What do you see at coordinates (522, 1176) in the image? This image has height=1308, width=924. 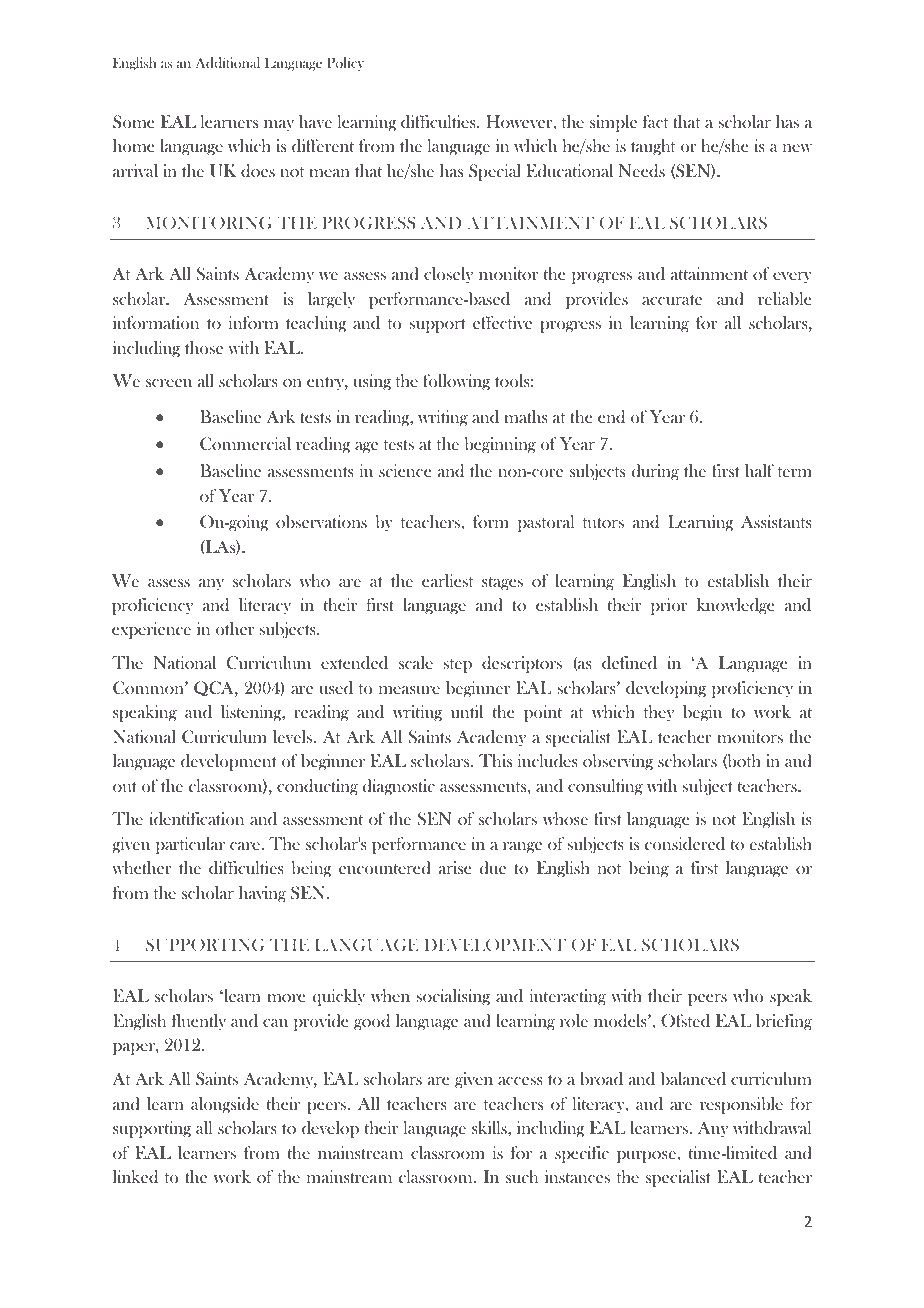 I see `such` at bounding box center [522, 1176].
